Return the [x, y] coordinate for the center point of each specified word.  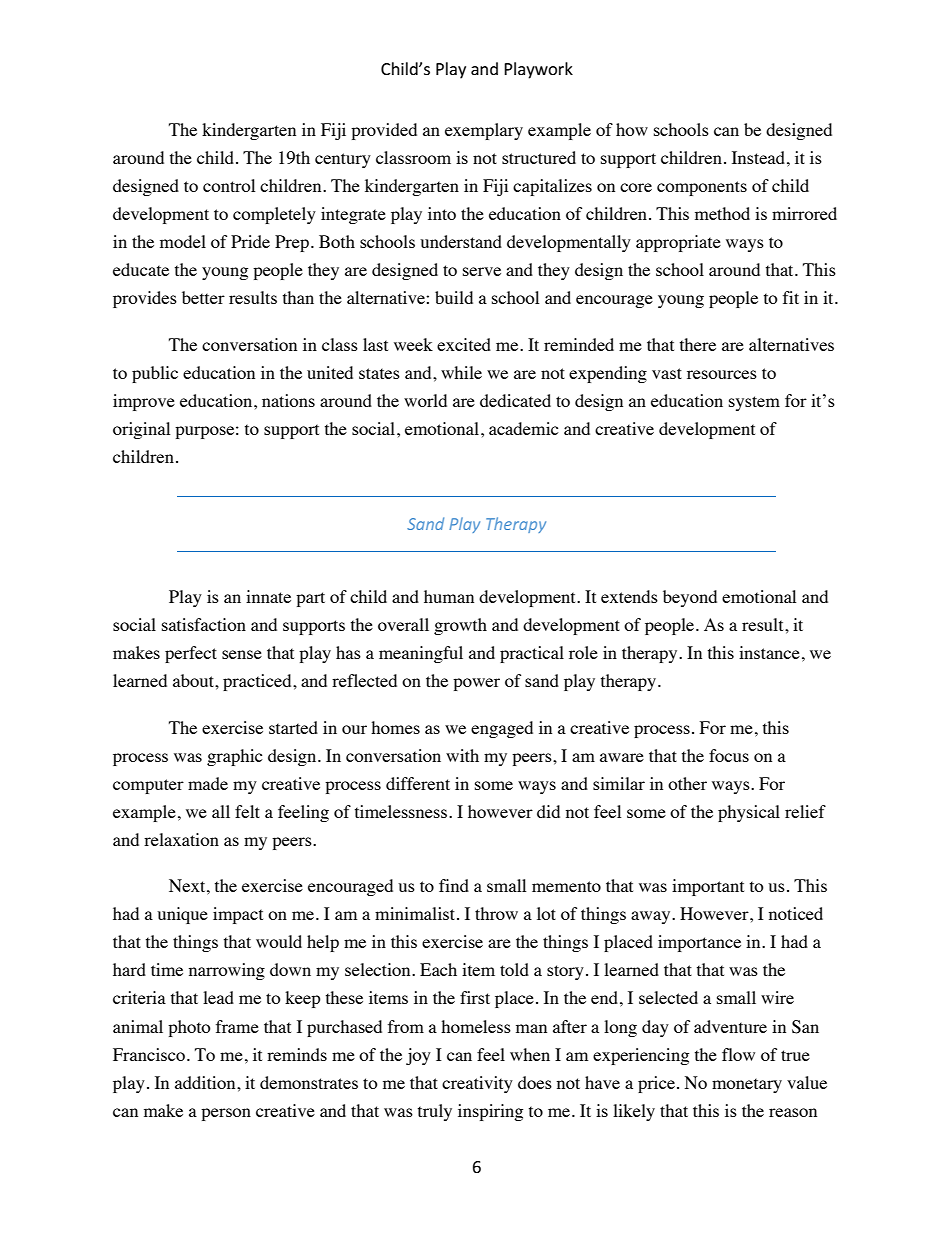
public [155, 374]
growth [460, 626]
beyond [690, 598]
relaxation [181, 839]
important [708, 887]
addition [206, 1082]
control [229, 185]
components [702, 188]
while [461, 372]
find [454, 885]
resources [722, 374]
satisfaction [204, 624]
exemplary [484, 131]
